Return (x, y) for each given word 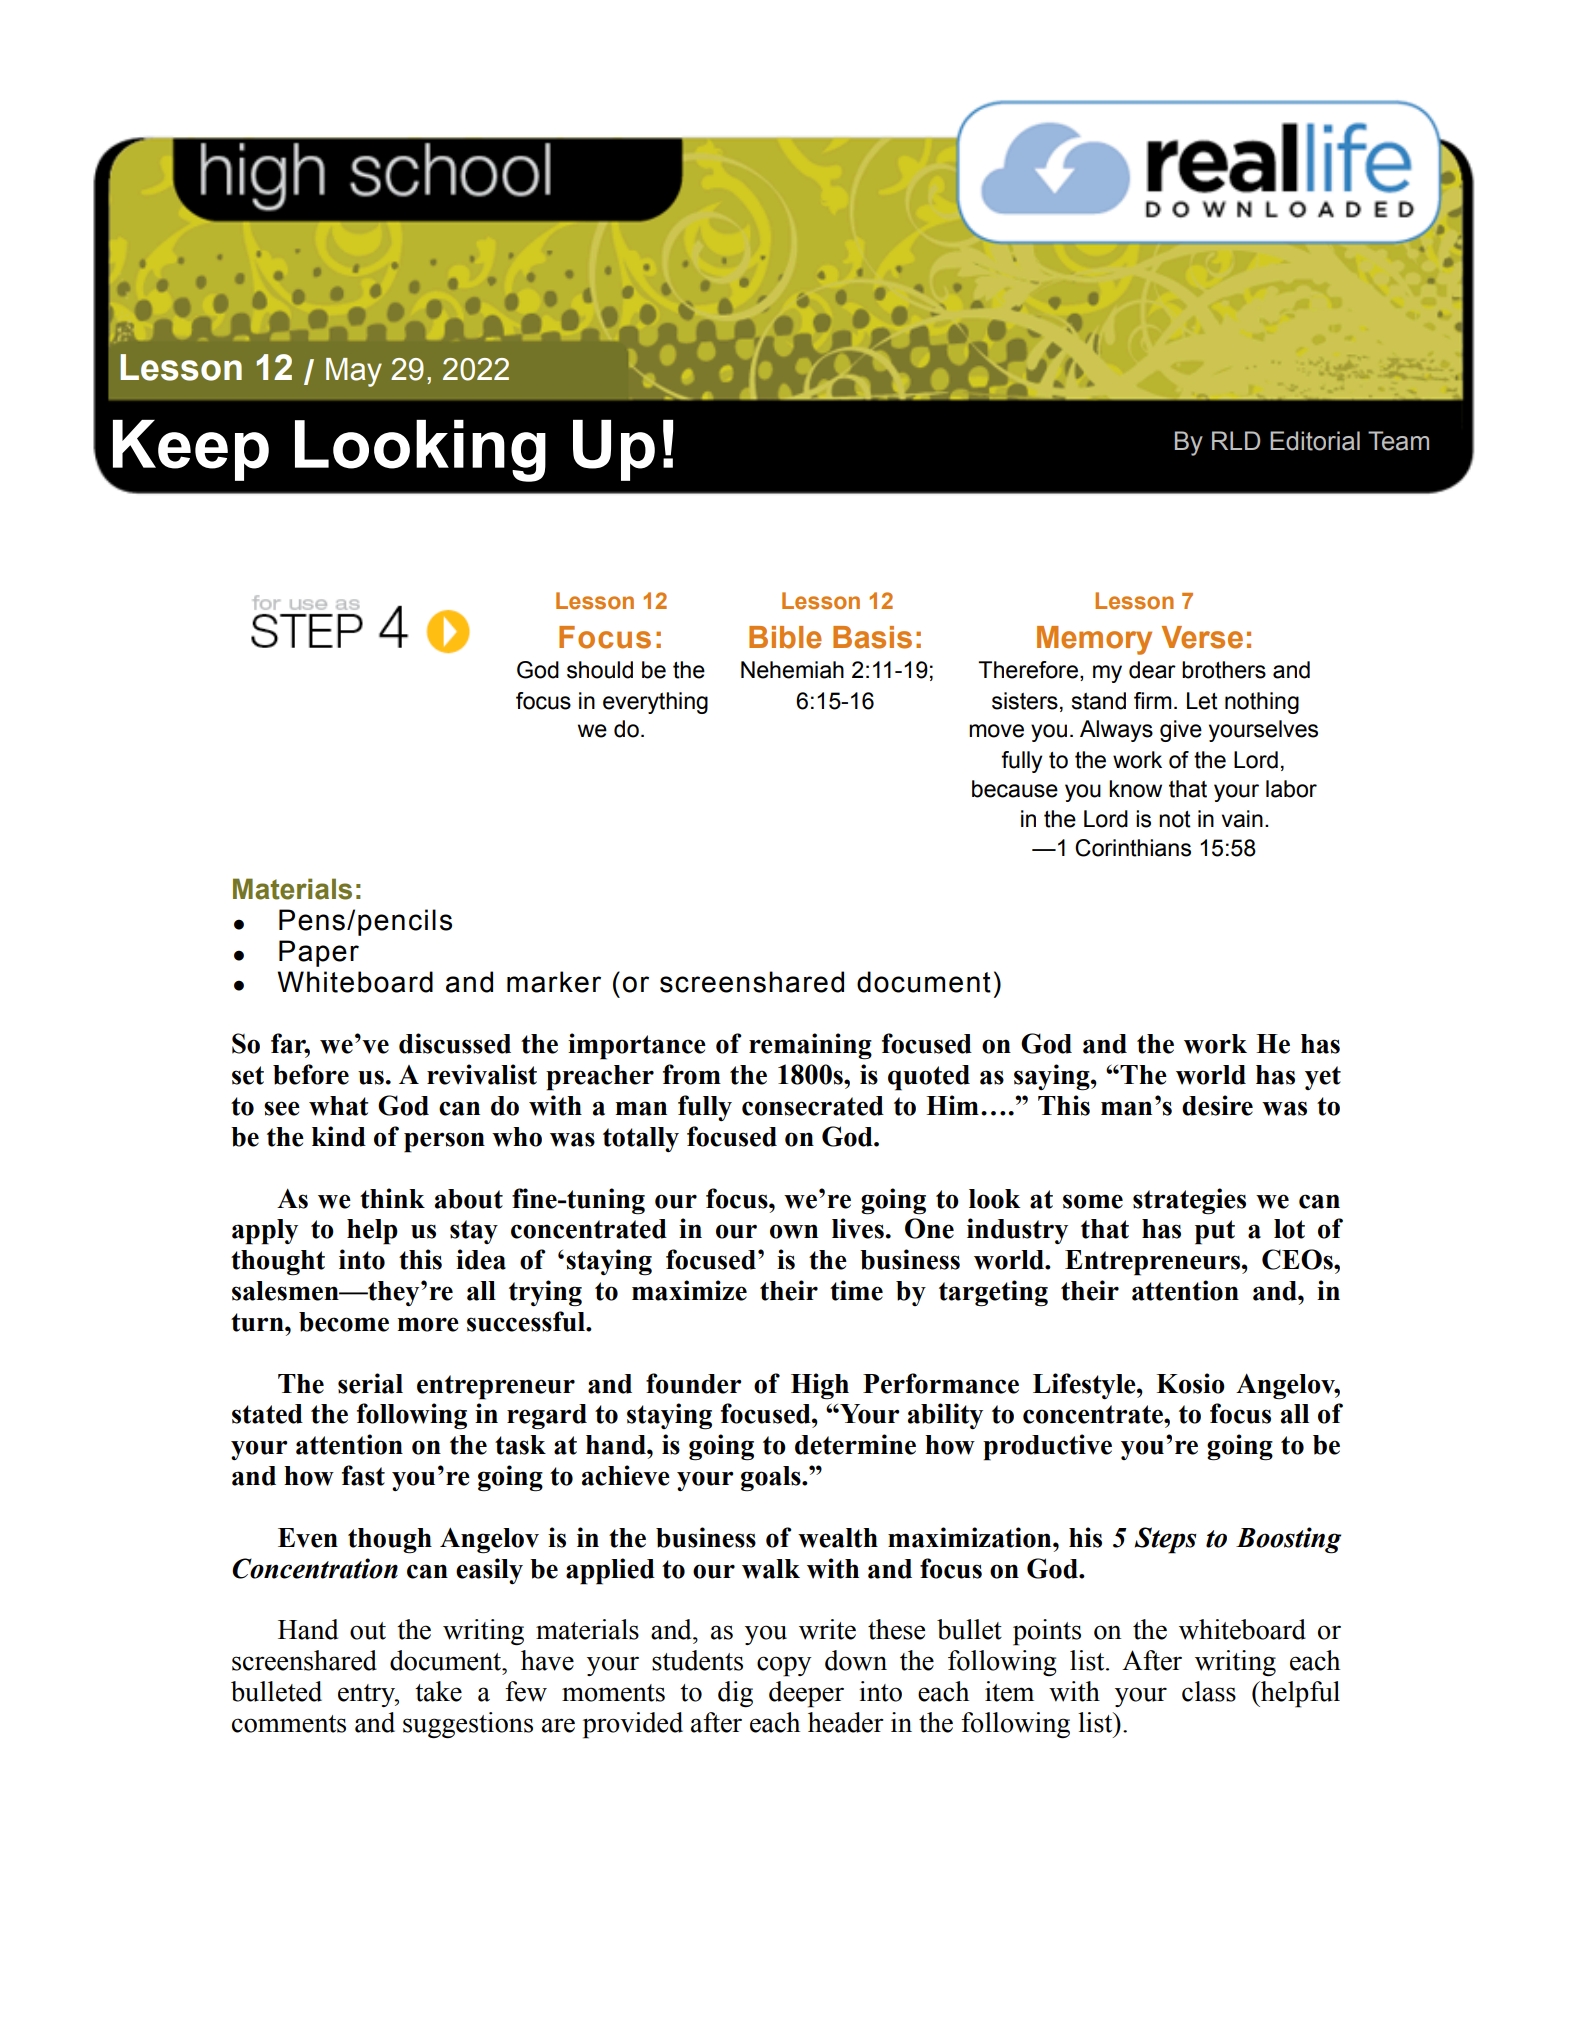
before (311, 1074)
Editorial (1315, 441)
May (354, 372)
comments (289, 1724)
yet (1323, 1078)
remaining (810, 1046)
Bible (785, 637)
